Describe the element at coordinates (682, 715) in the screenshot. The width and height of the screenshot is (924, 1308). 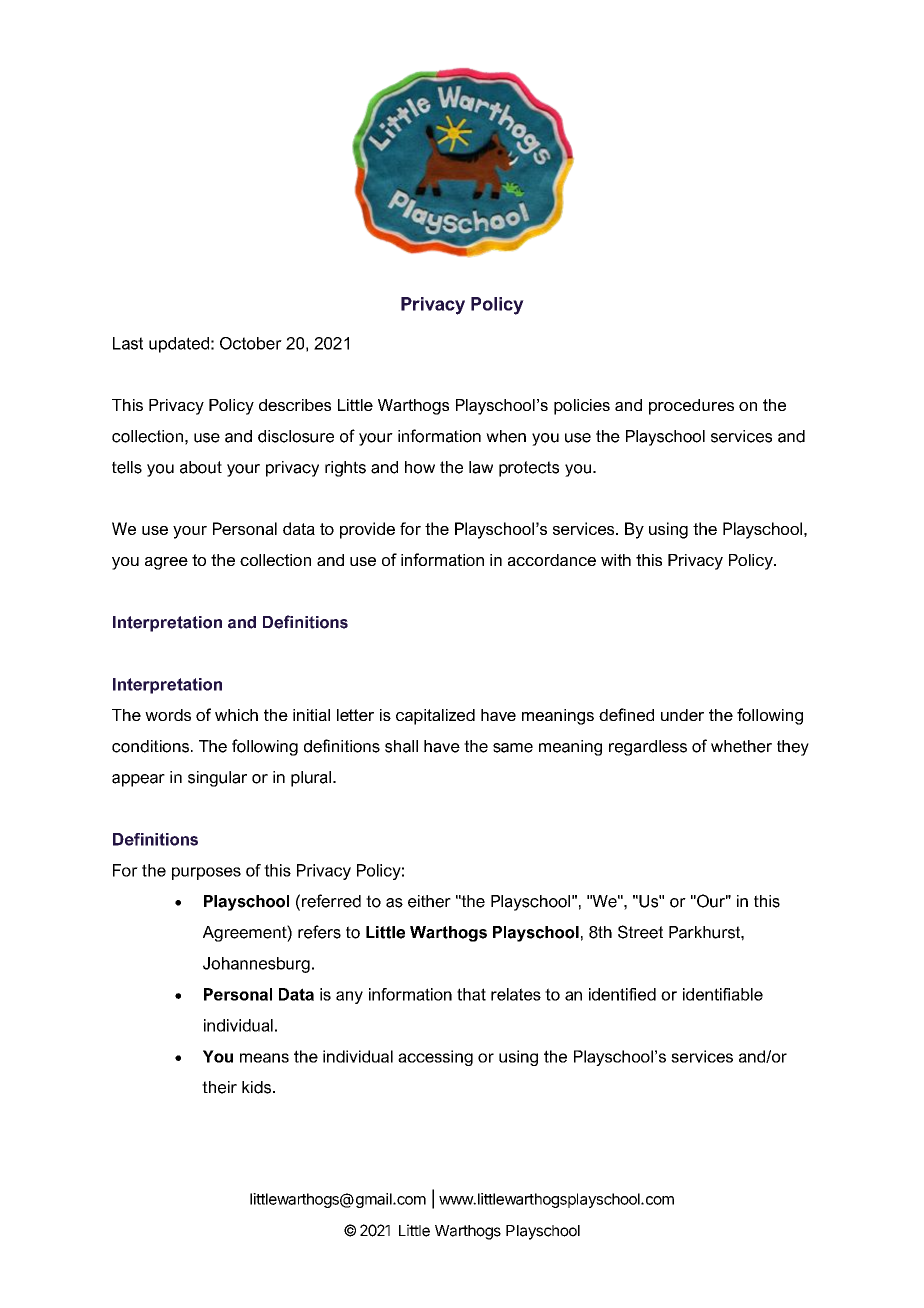
I see `under` at that location.
